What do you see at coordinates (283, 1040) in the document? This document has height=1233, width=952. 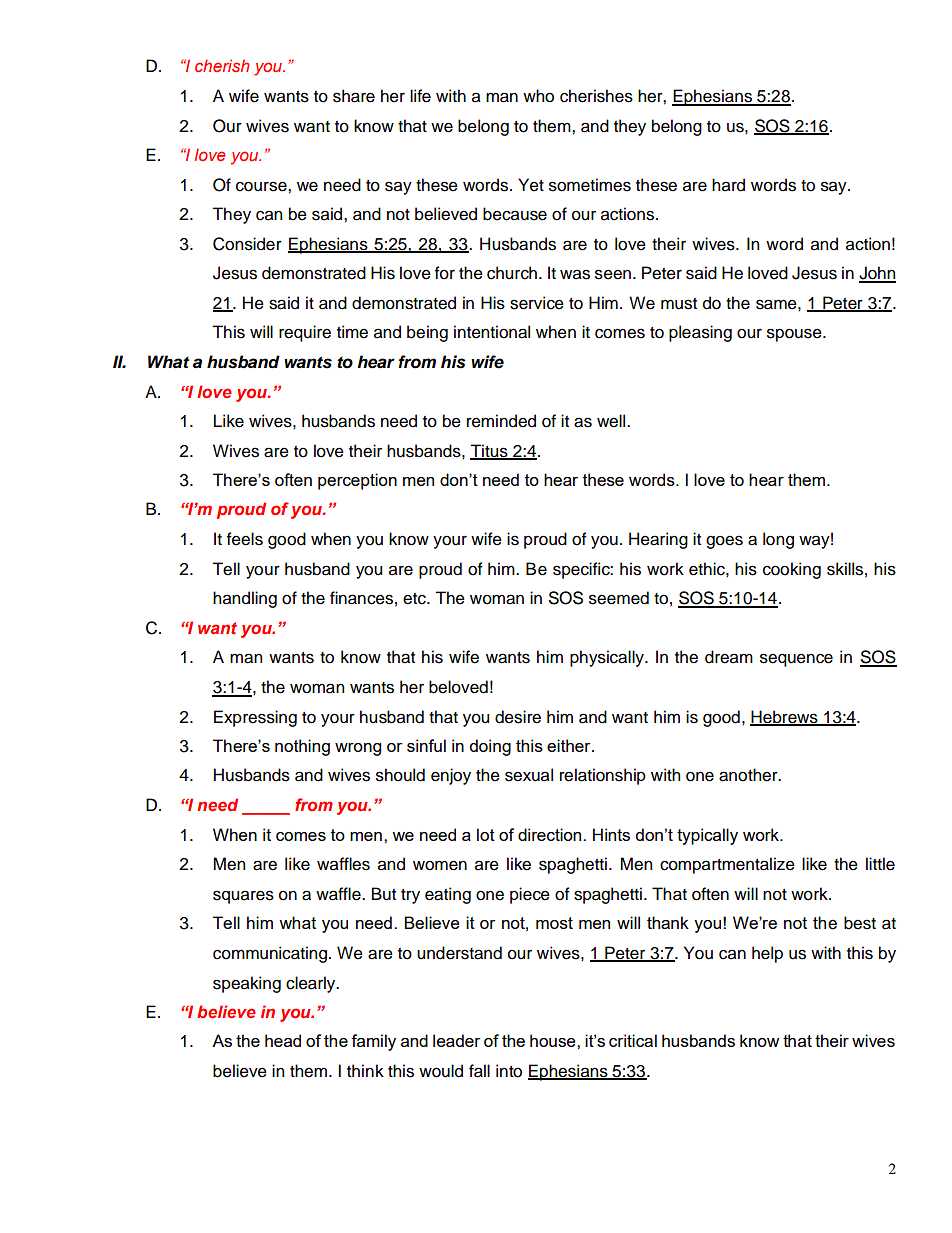 I see `head` at bounding box center [283, 1040].
